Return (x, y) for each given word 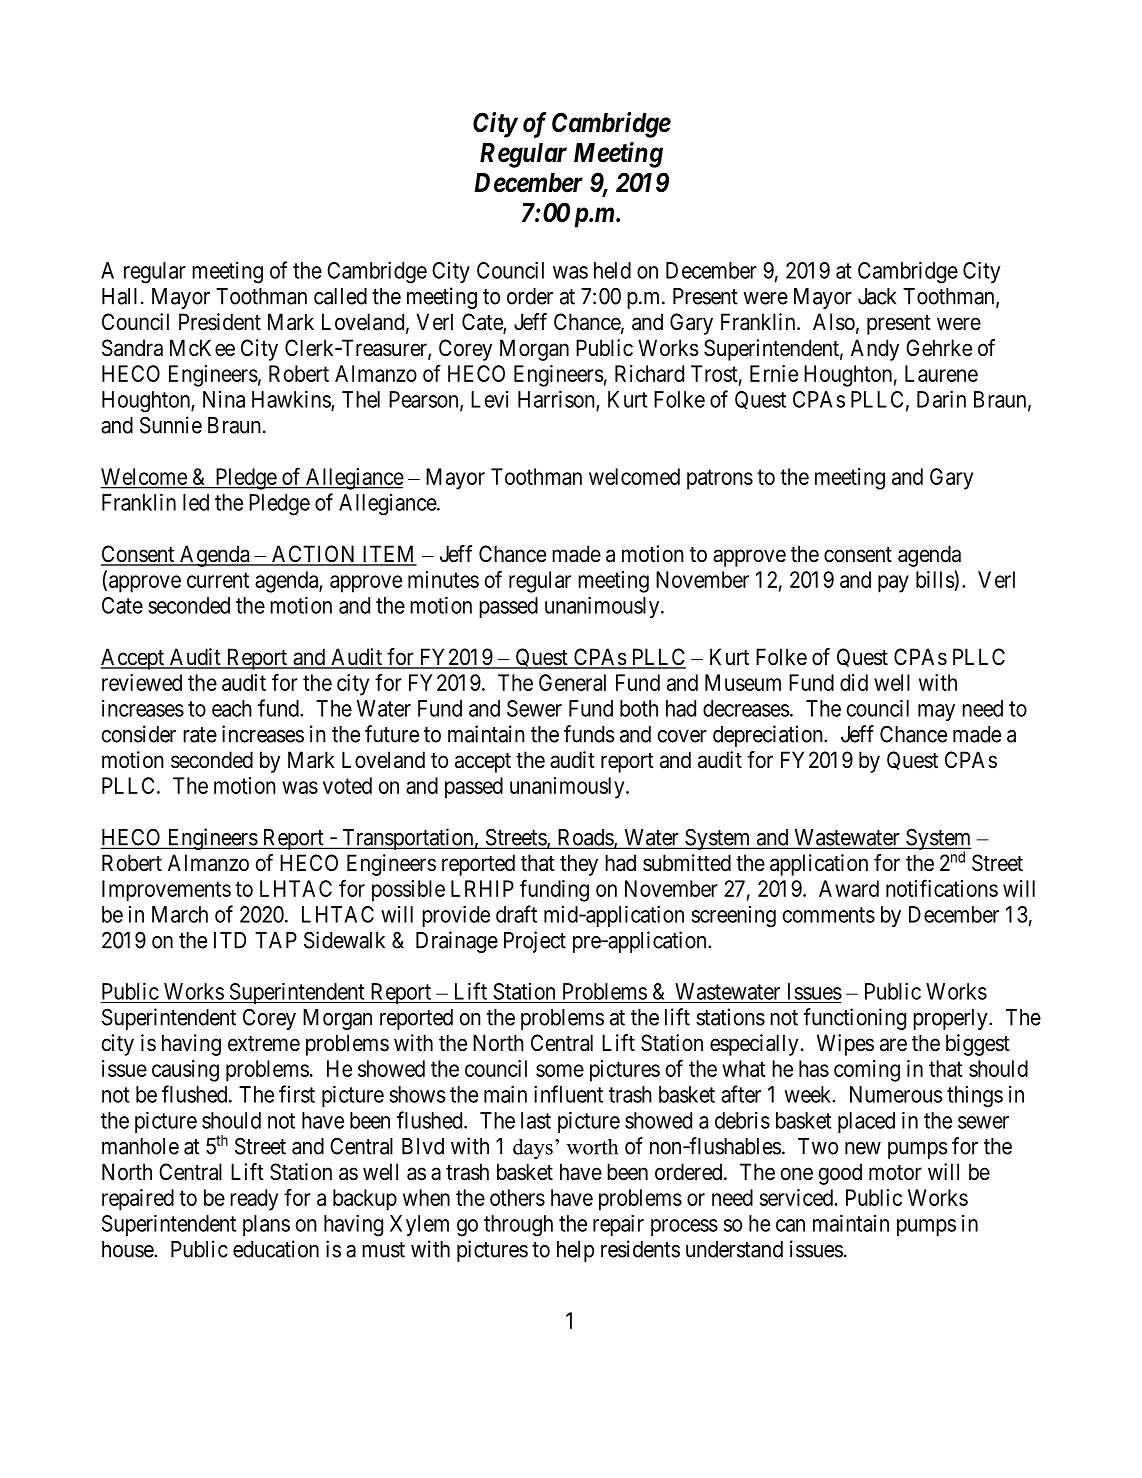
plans (266, 1225)
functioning (854, 1019)
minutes (443, 579)
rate (200, 735)
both (639, 708)
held (612, 270)
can (790, 1225)
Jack (877, 296)
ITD (230, 940)
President (220, 322)
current (218, 580)
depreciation (769, 736)
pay (893, 584)
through (518, 1226)
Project (535, 942)
